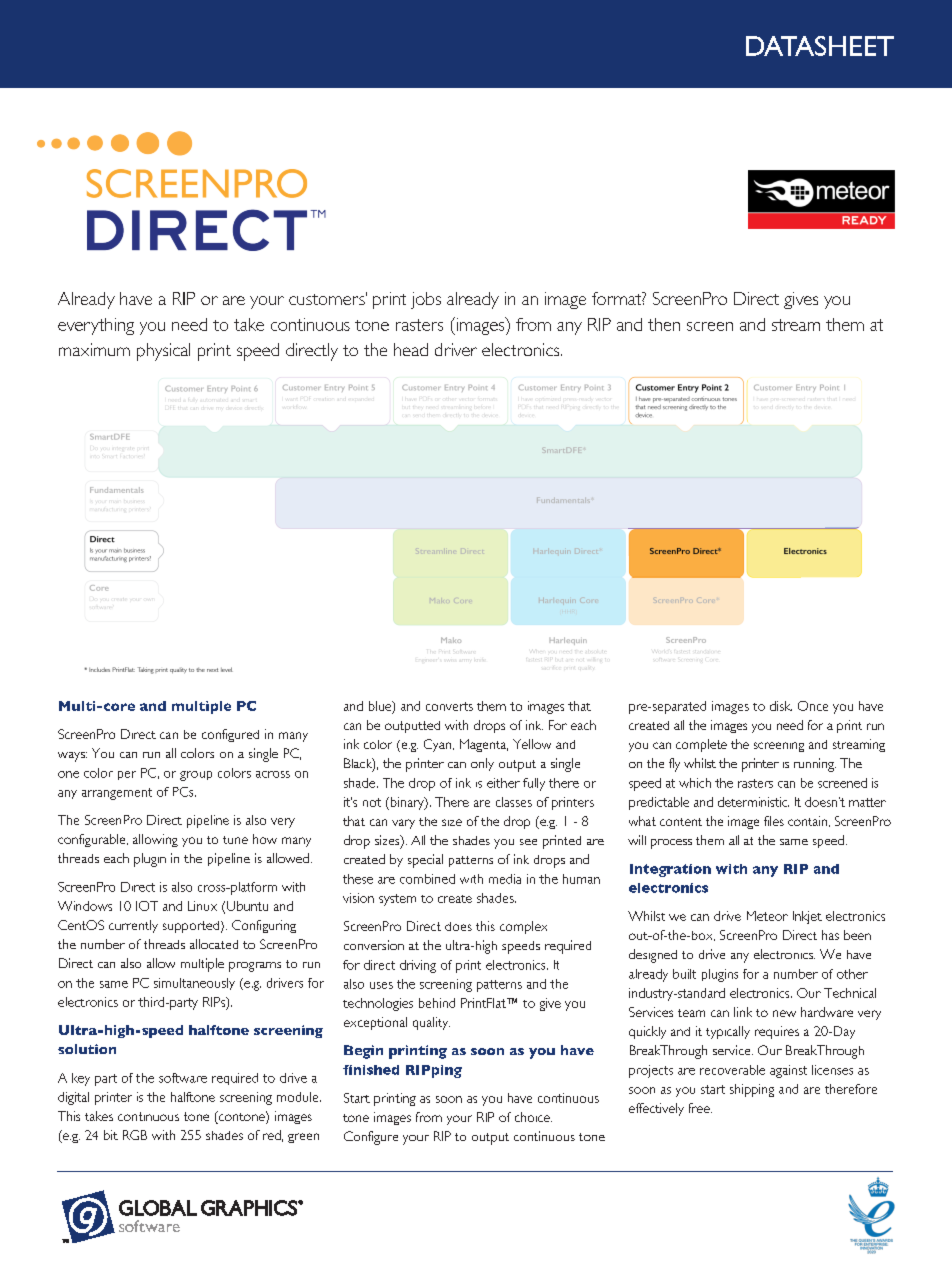  What do you see at coordinates (183, 1078) in the screenshot?
I see `software` at bounding box center [183, 1078].
